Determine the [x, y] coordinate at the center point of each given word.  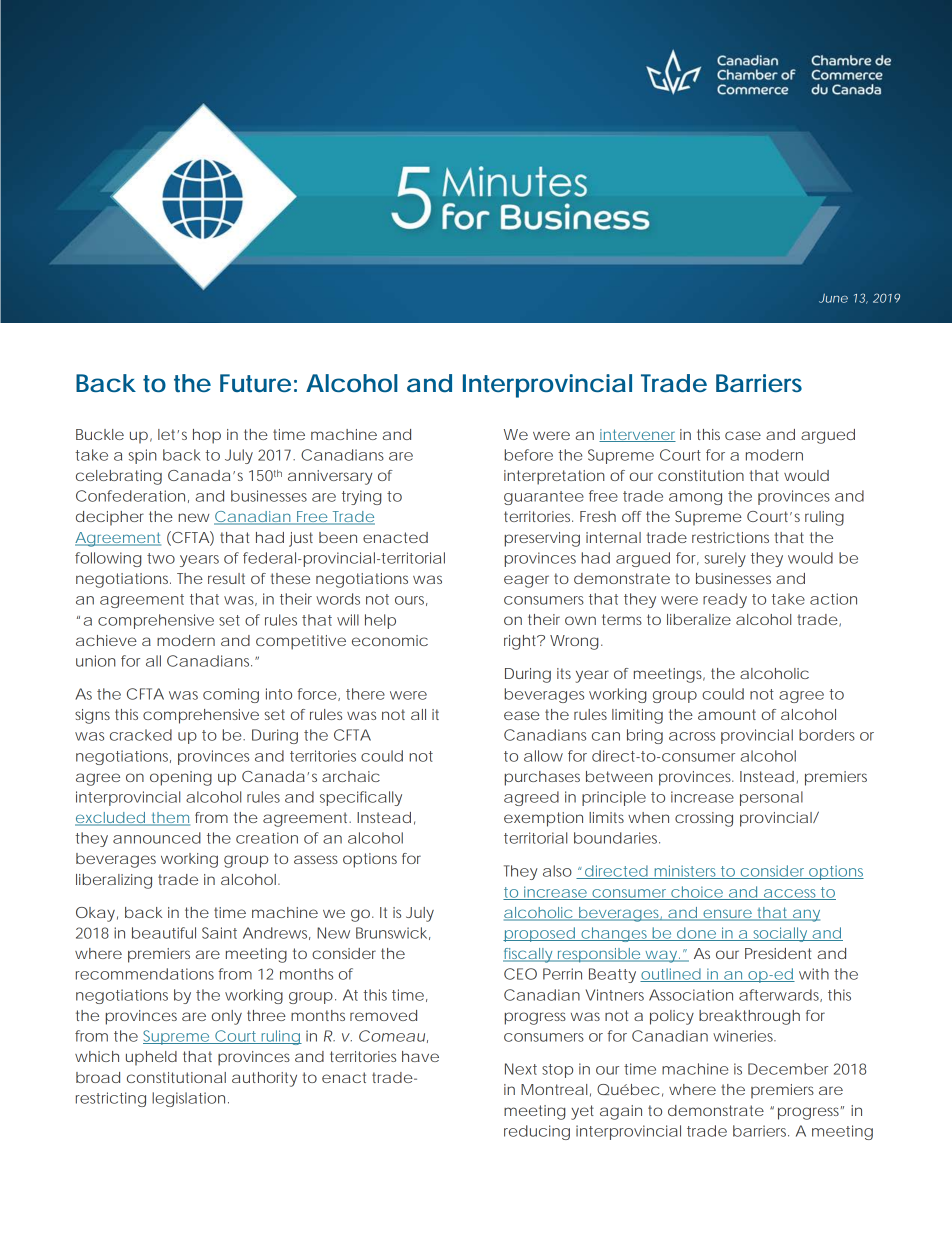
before [529, 455]
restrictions [730, 537]
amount [727, 714]
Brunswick [393, 933]
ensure [727, 914]
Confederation [130, 496]
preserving [542, 539]
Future [255, 383]
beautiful [164, 933]
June [833, 298]
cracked [141, 735]
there [365, 694]
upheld [151, 1058]
